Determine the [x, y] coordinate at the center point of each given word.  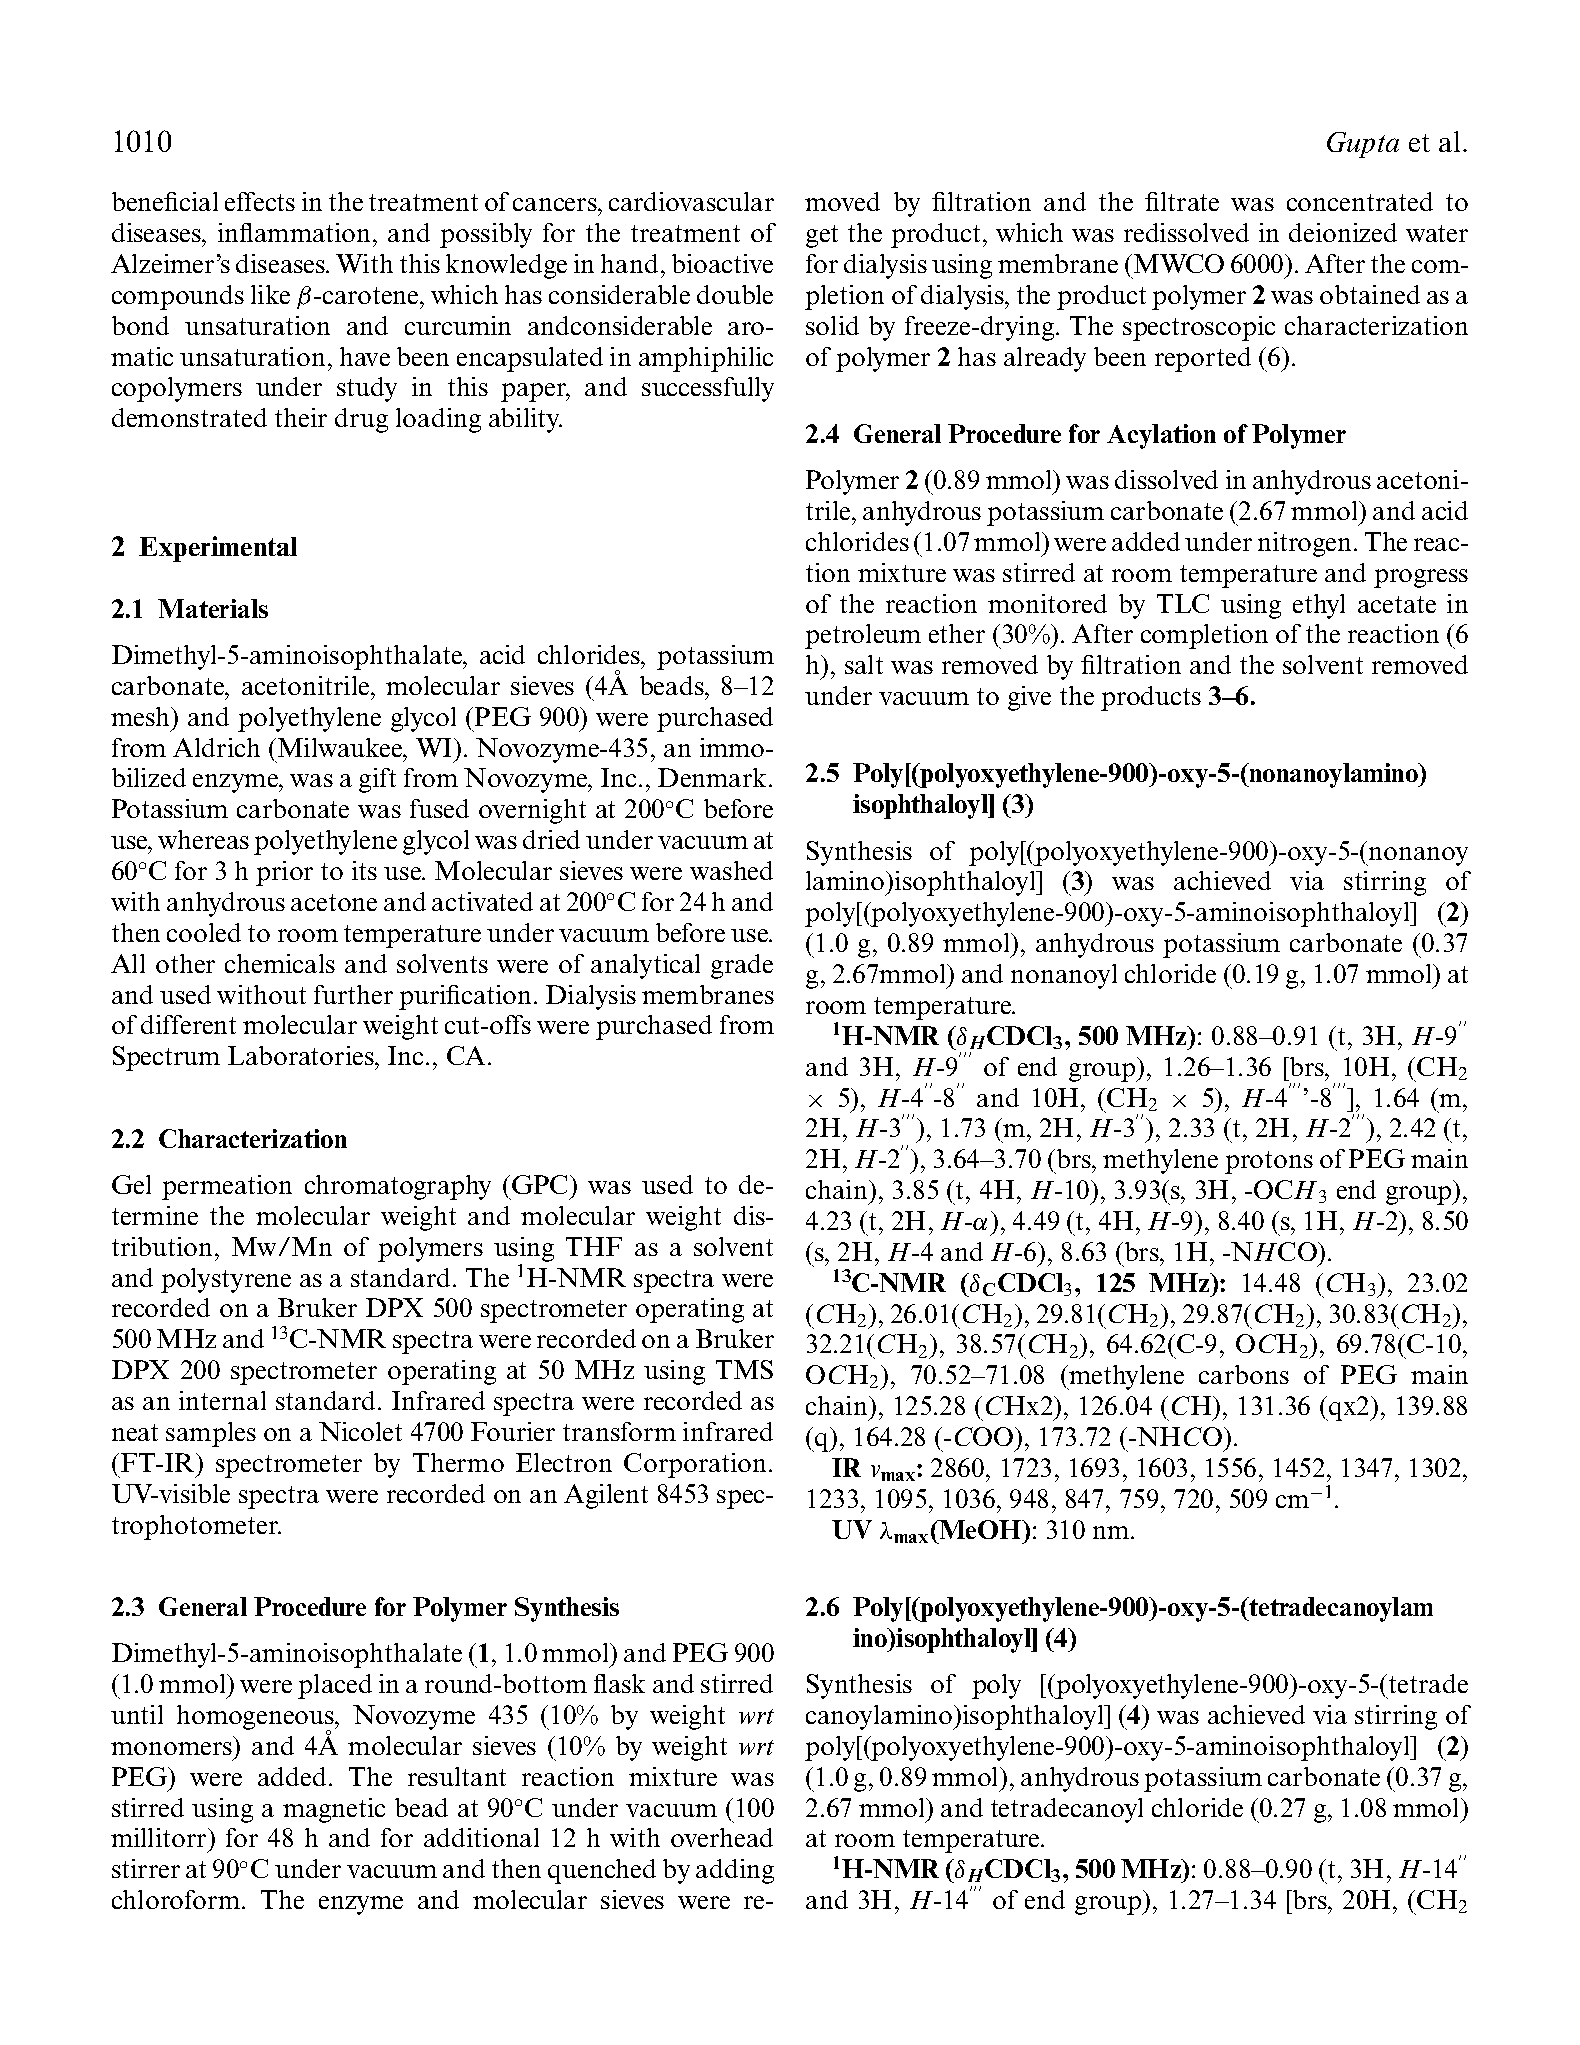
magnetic [334, 1810]
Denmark [712, 777]
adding [735, 1871]
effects [260, 201]
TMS [744, 1369]
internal [222, 1400]
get [822, 236]
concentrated [1360, 201]
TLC [1183, 603]
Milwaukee [341, 747]
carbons [1244, 1374]
